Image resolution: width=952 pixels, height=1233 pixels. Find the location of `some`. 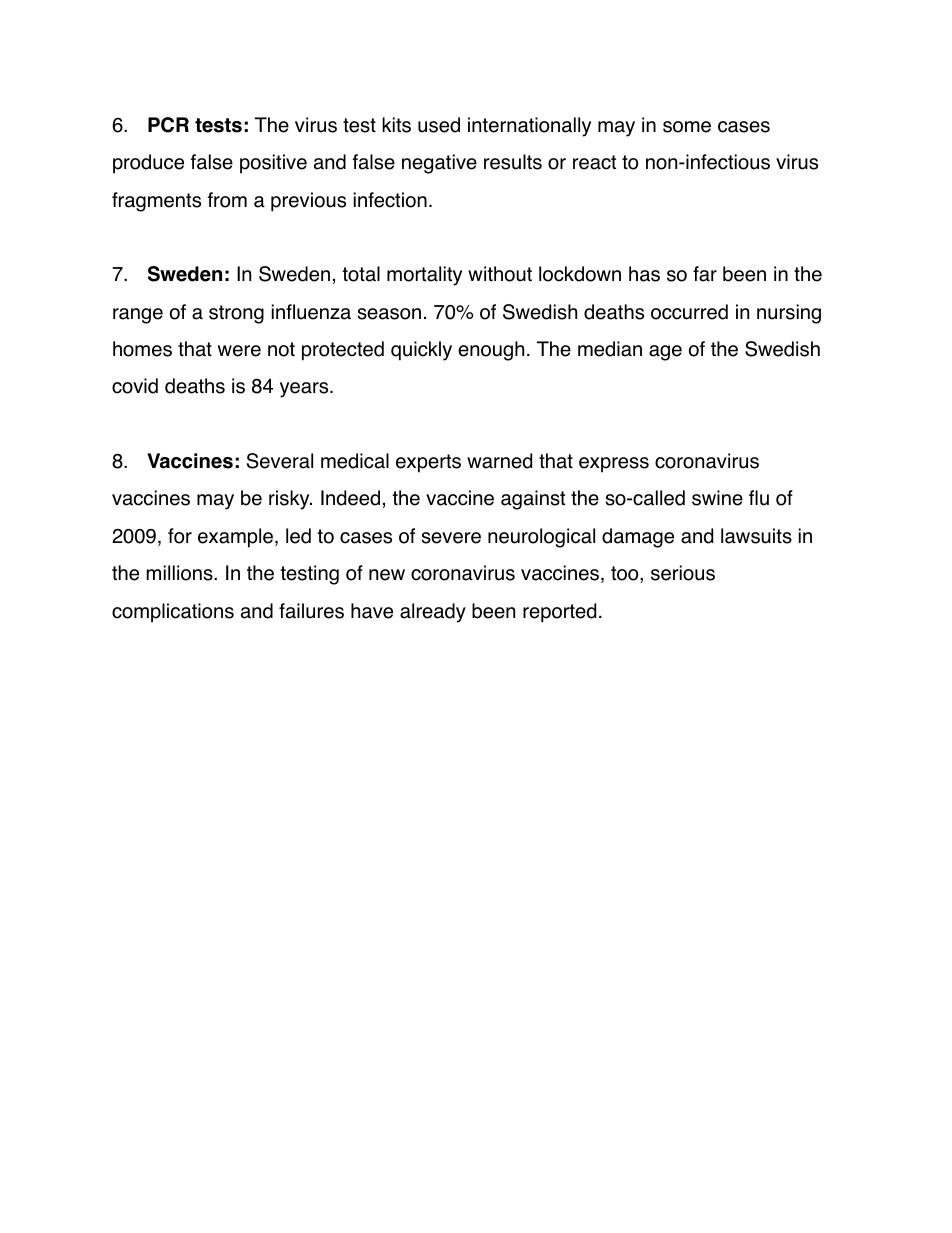

some is located at coordinates (687, 127).
